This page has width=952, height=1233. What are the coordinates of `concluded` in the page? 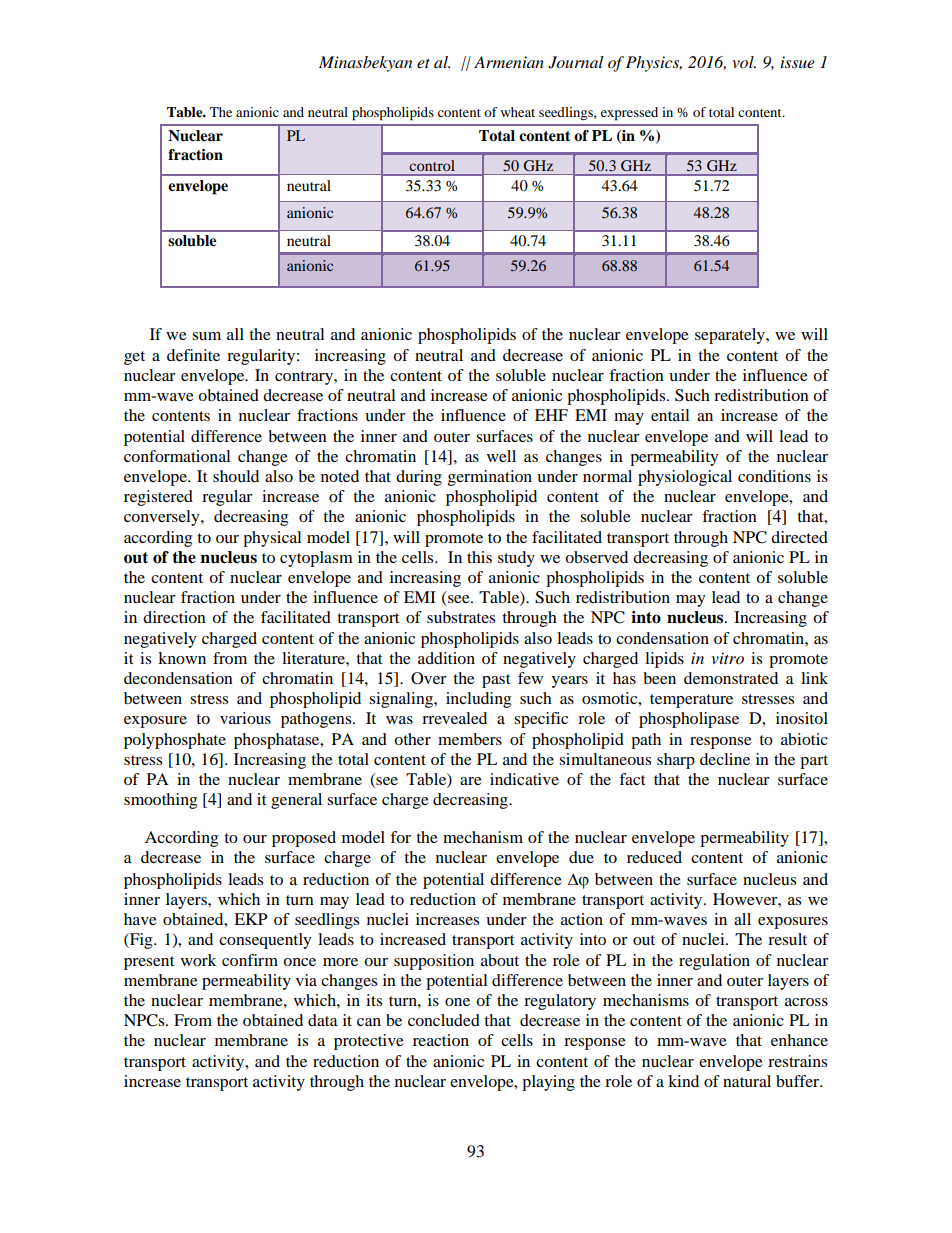 It's located at (444, 1020).
